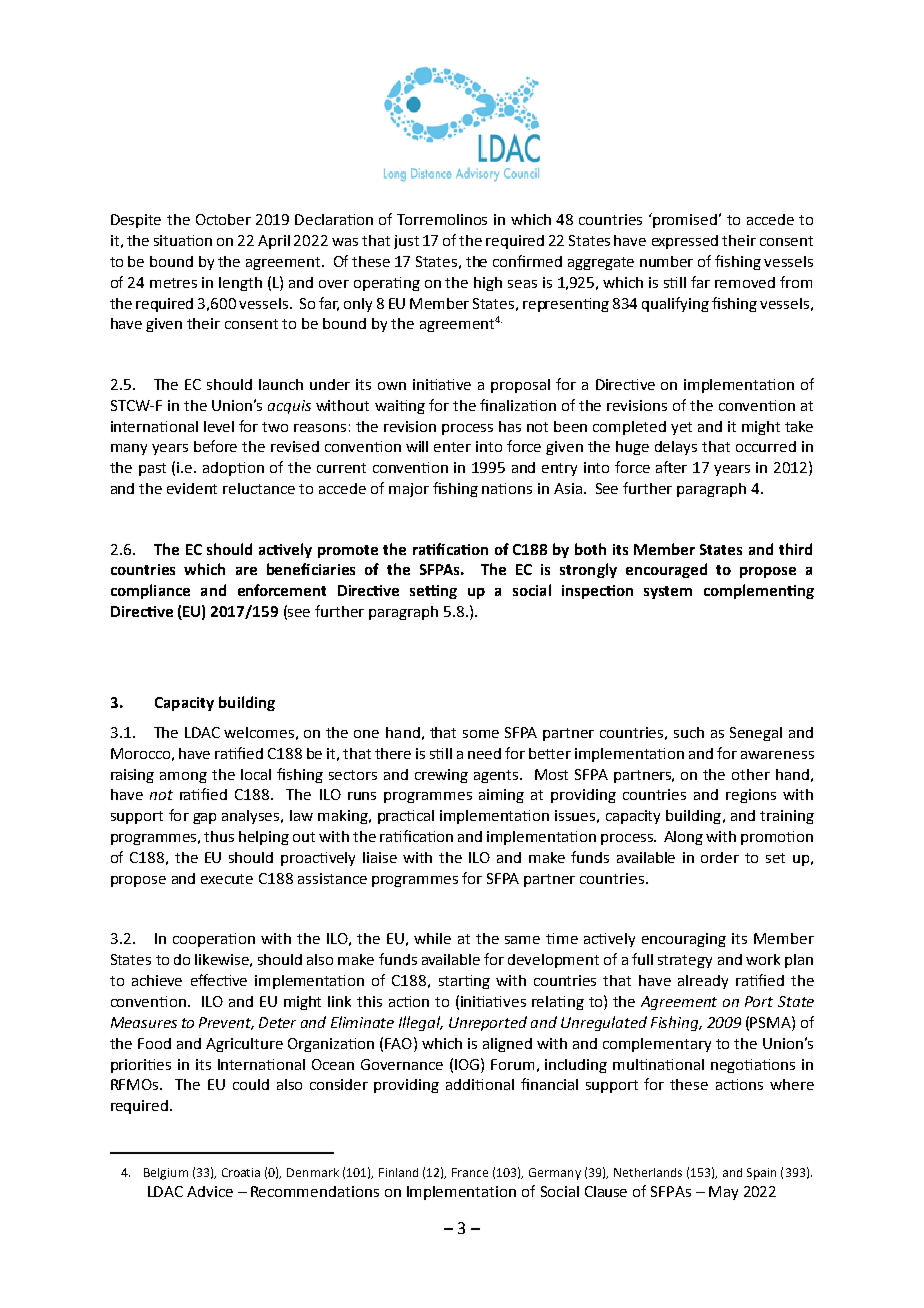 The width and height of the document is (924, 1308). What do you see at coordinates (723, 1193) in the document?
I see `May` at bounding box center [723, 1193].
